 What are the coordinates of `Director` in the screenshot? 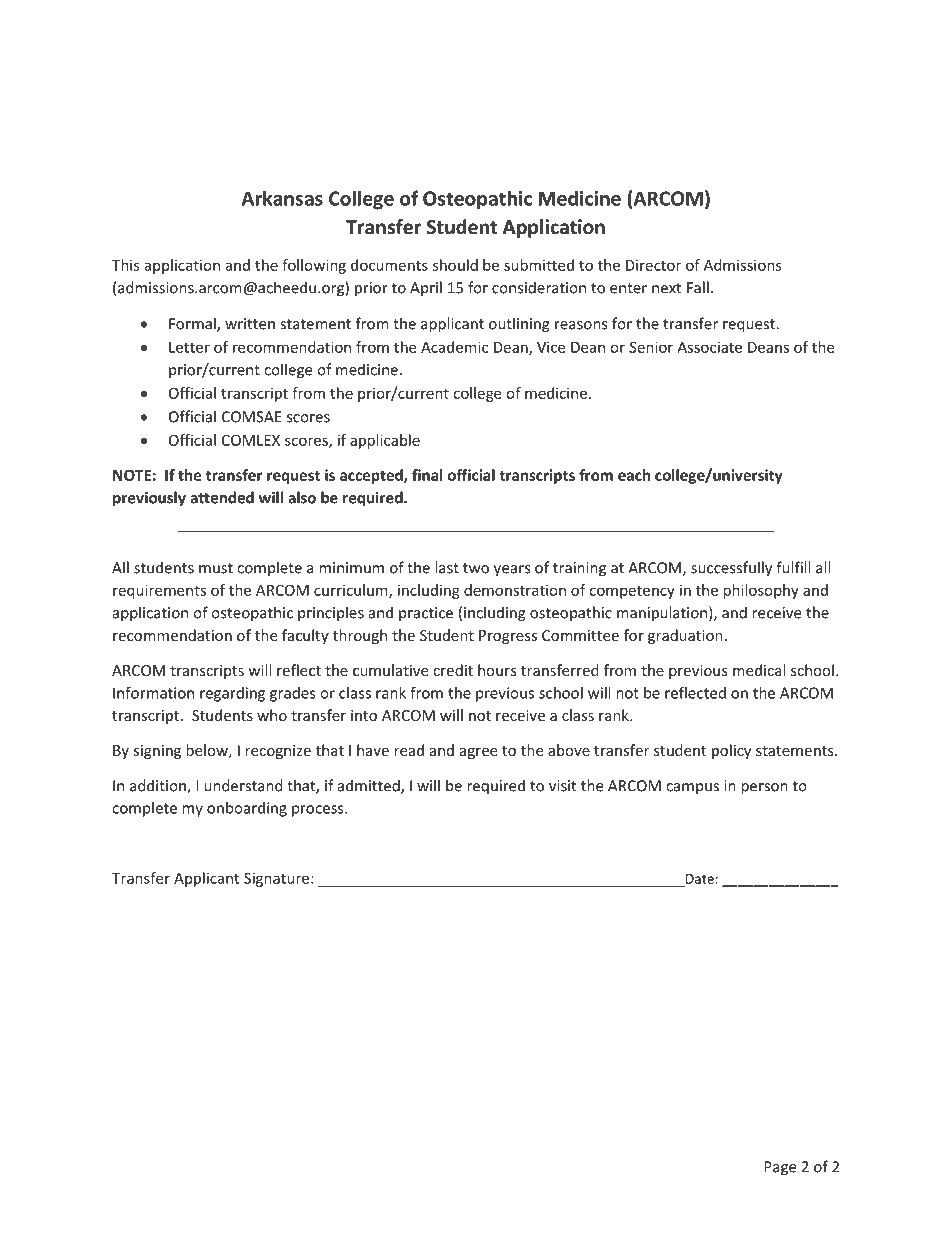 It's located at (653, 265).
